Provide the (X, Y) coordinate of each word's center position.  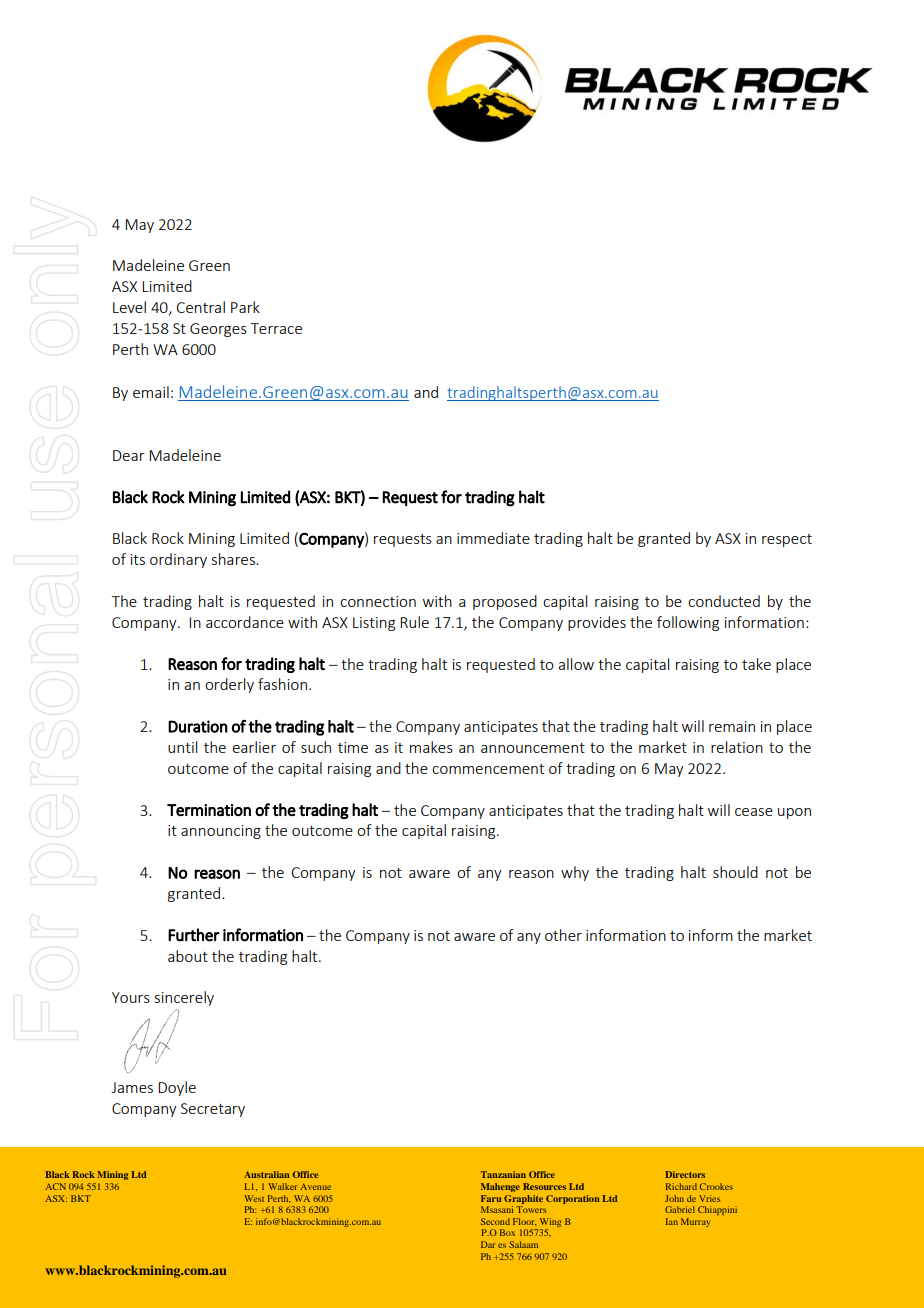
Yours (131, 997)
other (563, 935)
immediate (493, 538)
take (756, 664)
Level (129, 307)
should (735, 872)
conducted (724, 601)
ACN (55, 1186)
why (575, 873)
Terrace (276, 328)
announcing (221, 832)
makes (431, 747)
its (138, 559)
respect (787, 540)
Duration (198, 726)
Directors (685, 1174)
